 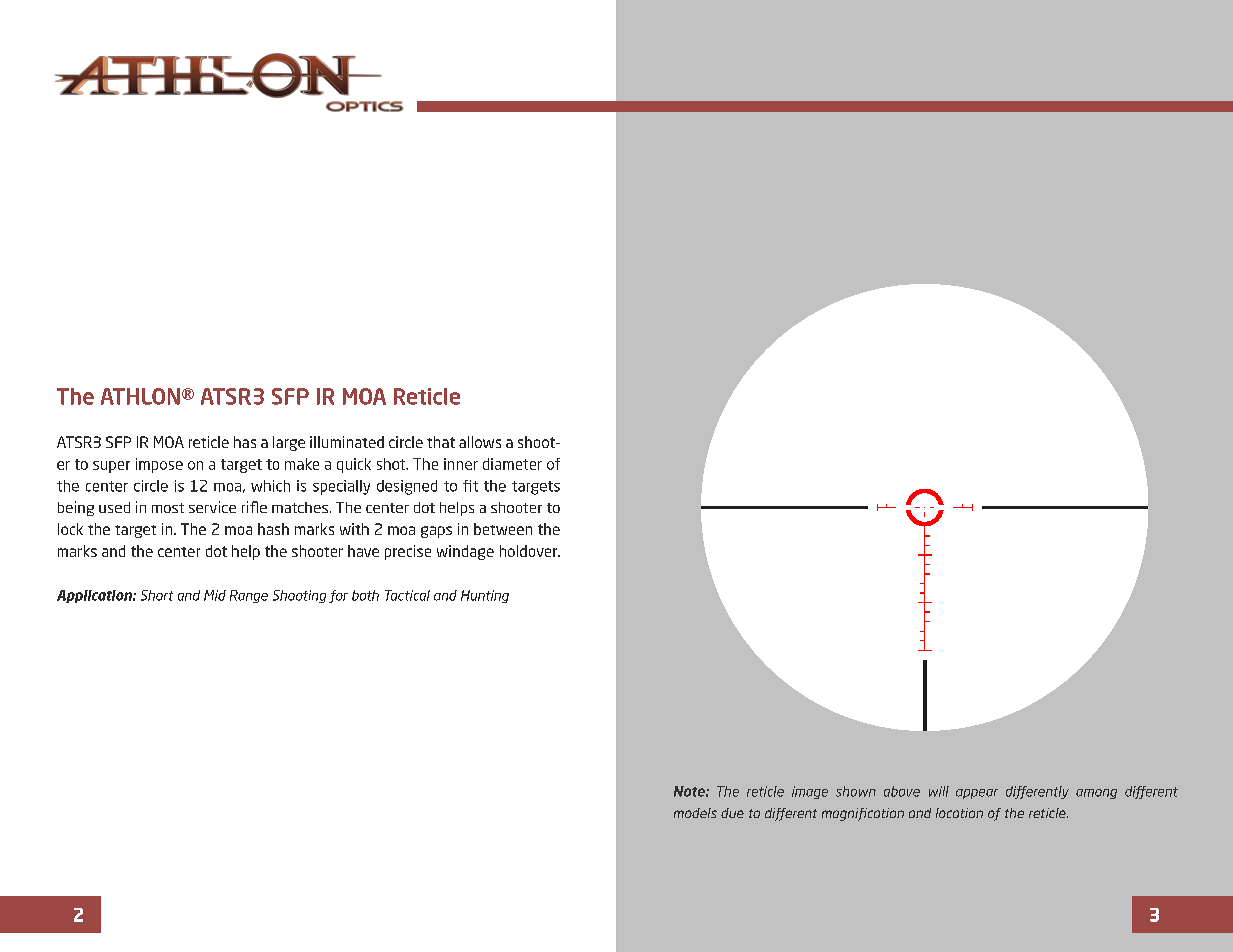 I want to click on allows, so click(x=480, y=442).
